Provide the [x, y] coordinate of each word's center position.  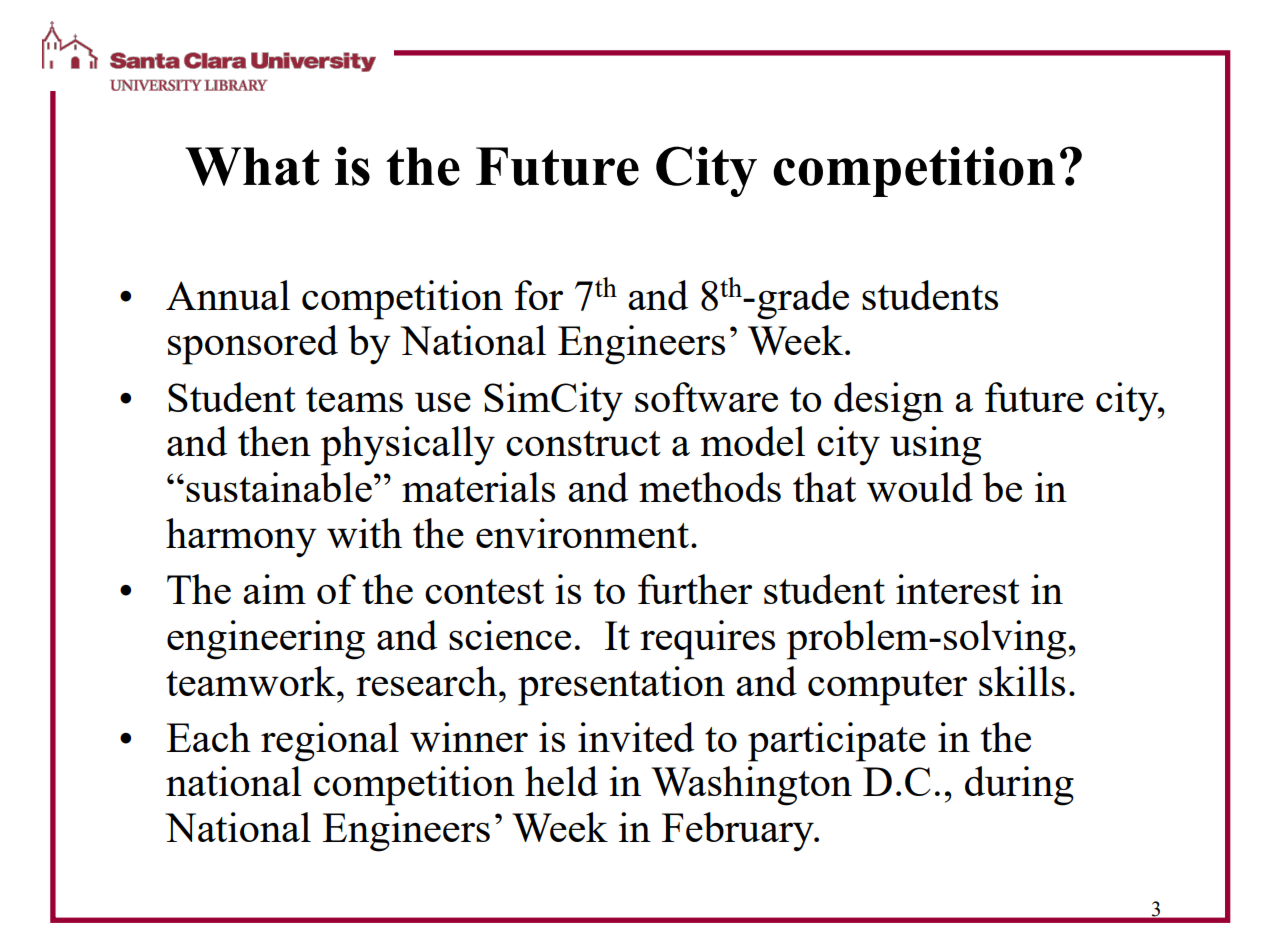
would [920, 487]
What [252, 166]
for [539, 295]
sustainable [279, 487]
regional [330, 742]
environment [582, 533]
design [889, 402]
